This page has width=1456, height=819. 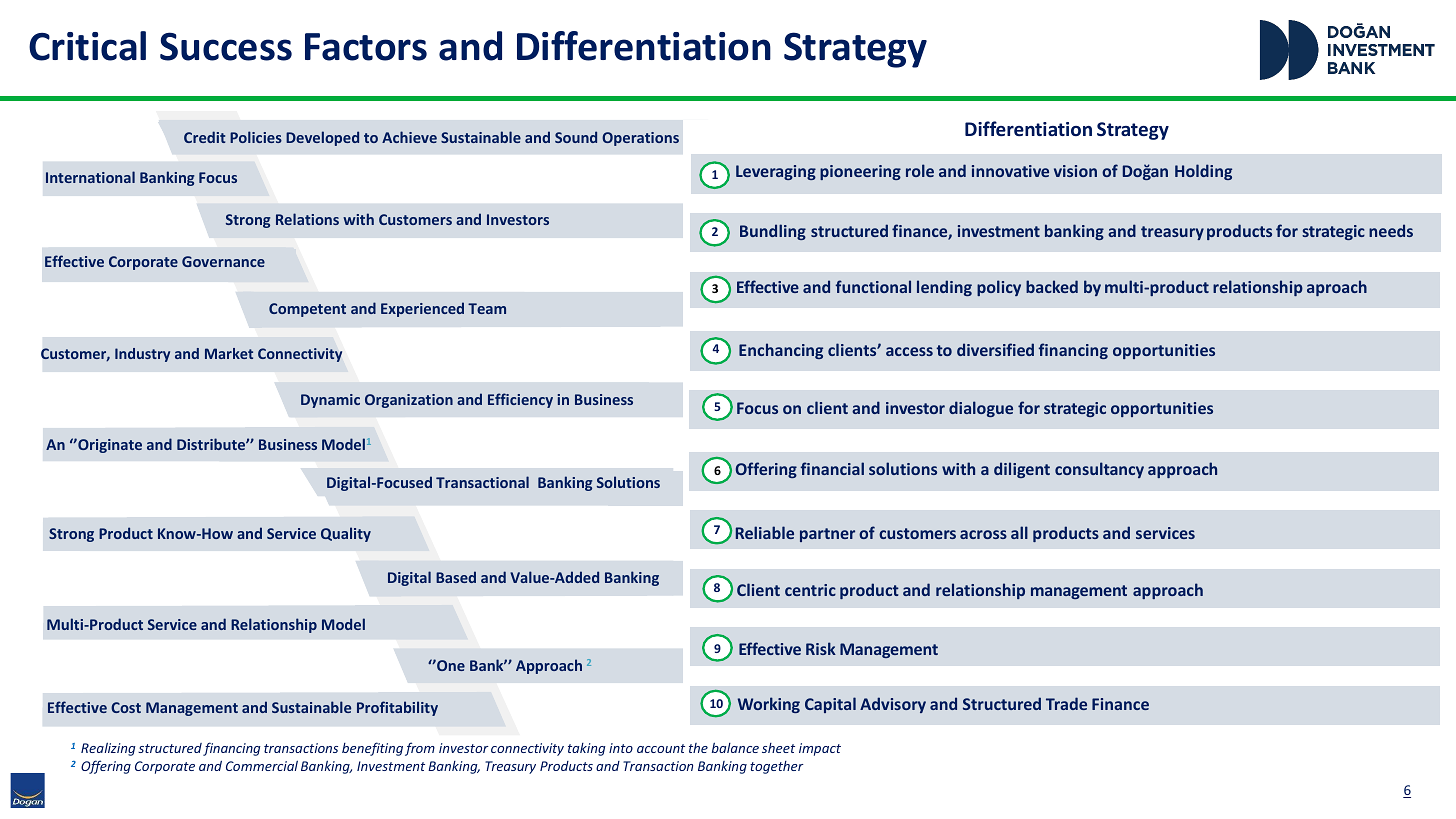 What do you see at coordinates (520, 400) in the page?
I see `Efficiency` at bounding box center [520, 400].
